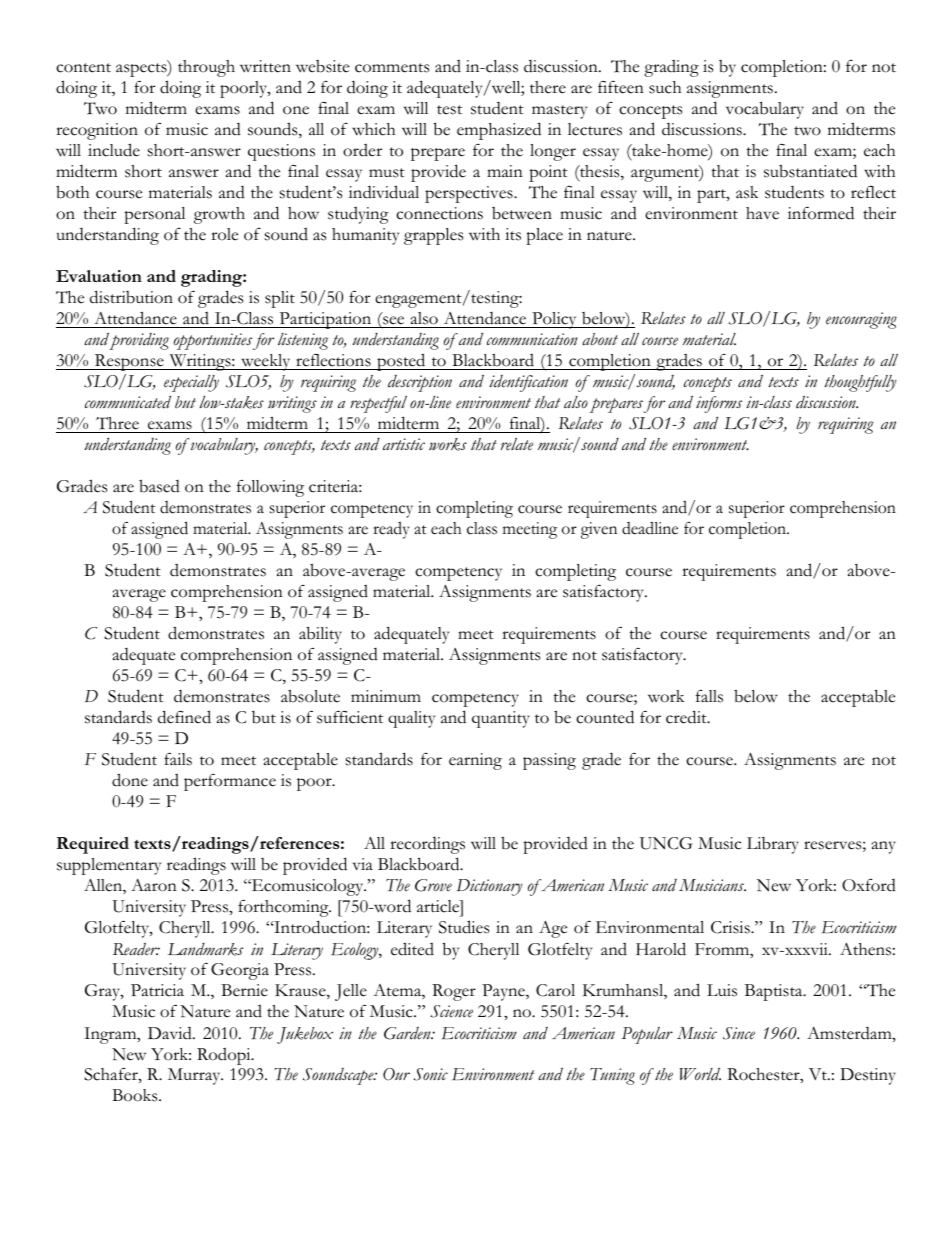 The image size is (952, 1233). I want to click on emphasized, so click(499, 131).
